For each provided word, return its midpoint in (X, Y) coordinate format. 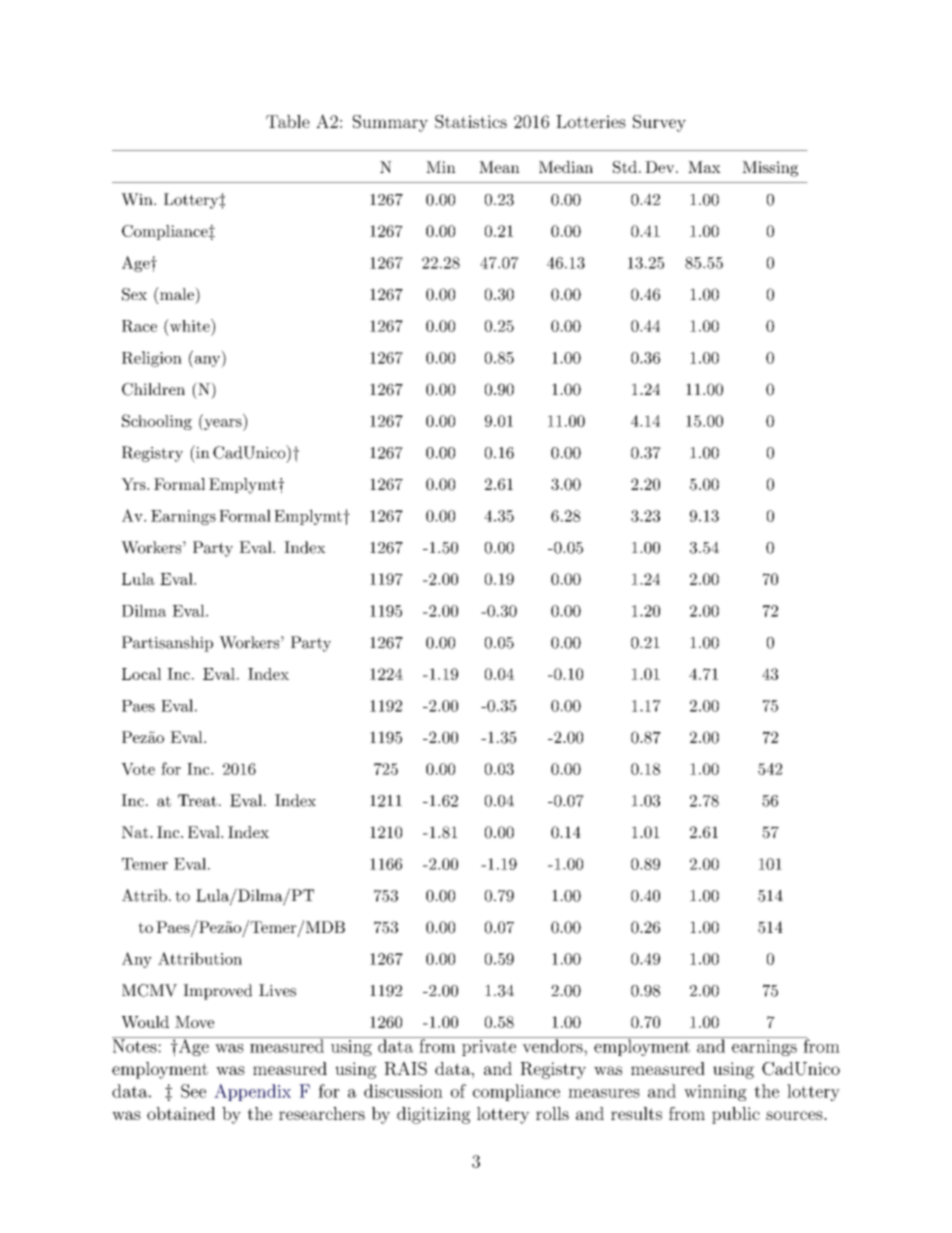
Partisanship (167, 644)
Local (141, 674)
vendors (552, 1045)
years (223, 425)
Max (704, 167)
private (489, 1048)
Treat (197, 800)
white (189, 325)
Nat (136, 832)
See (193, 1091)
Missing (770, 169)
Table (288, 121)
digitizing (433, 1115)
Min (441, 167)
